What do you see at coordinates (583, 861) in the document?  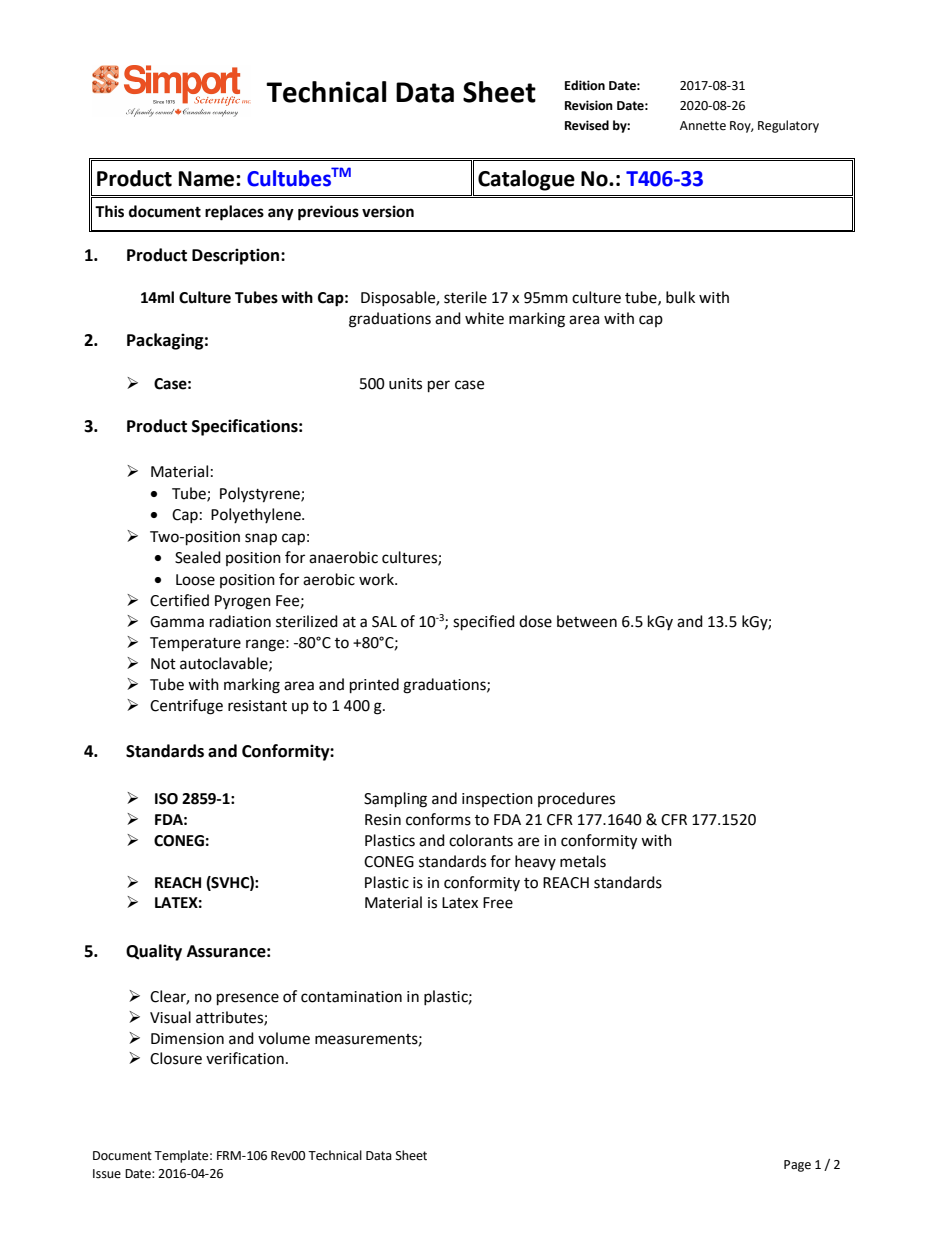 I see `metals` at bounding box center [583, 861].
